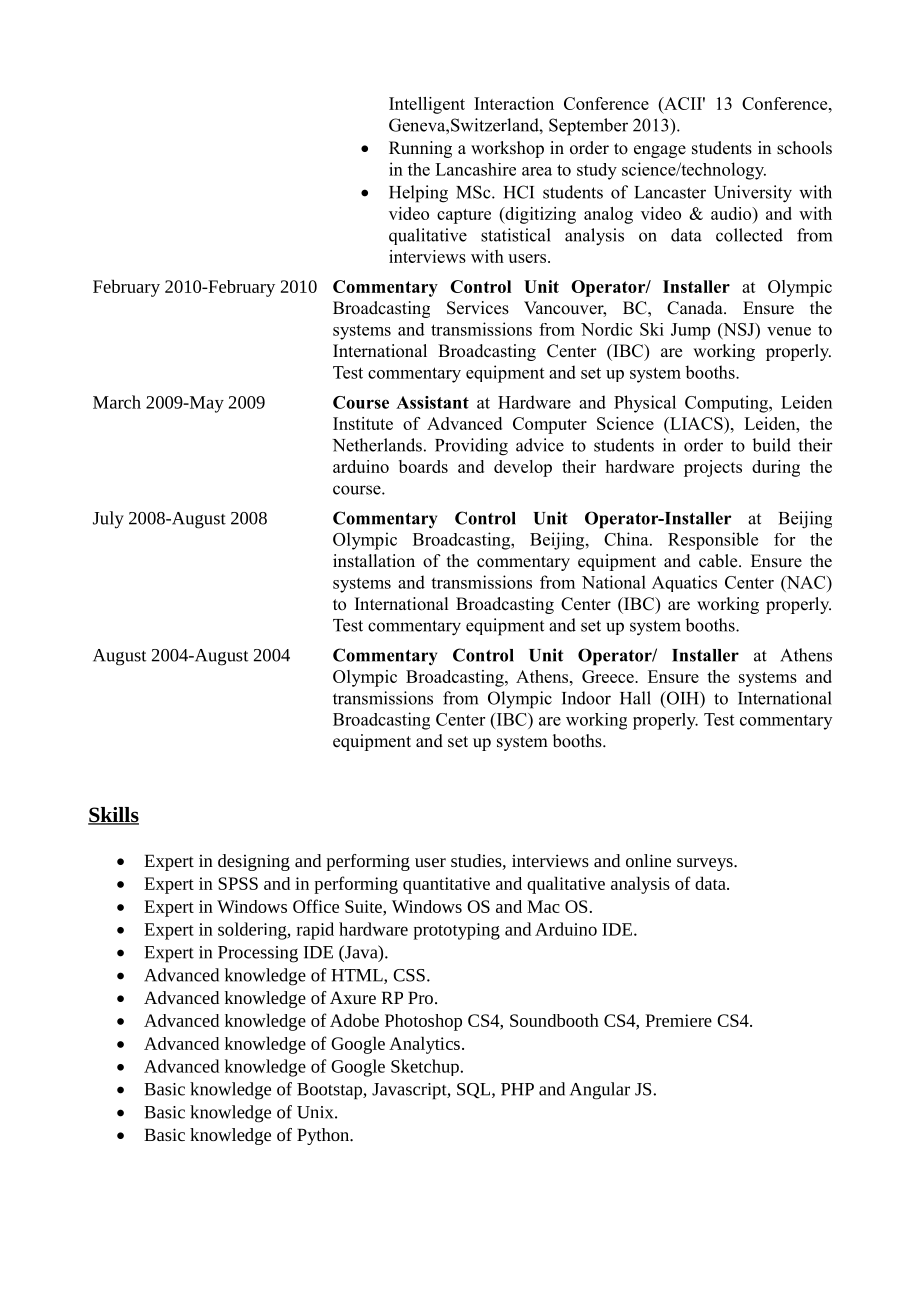  I want to click on SPSS, so click(238, 883).
